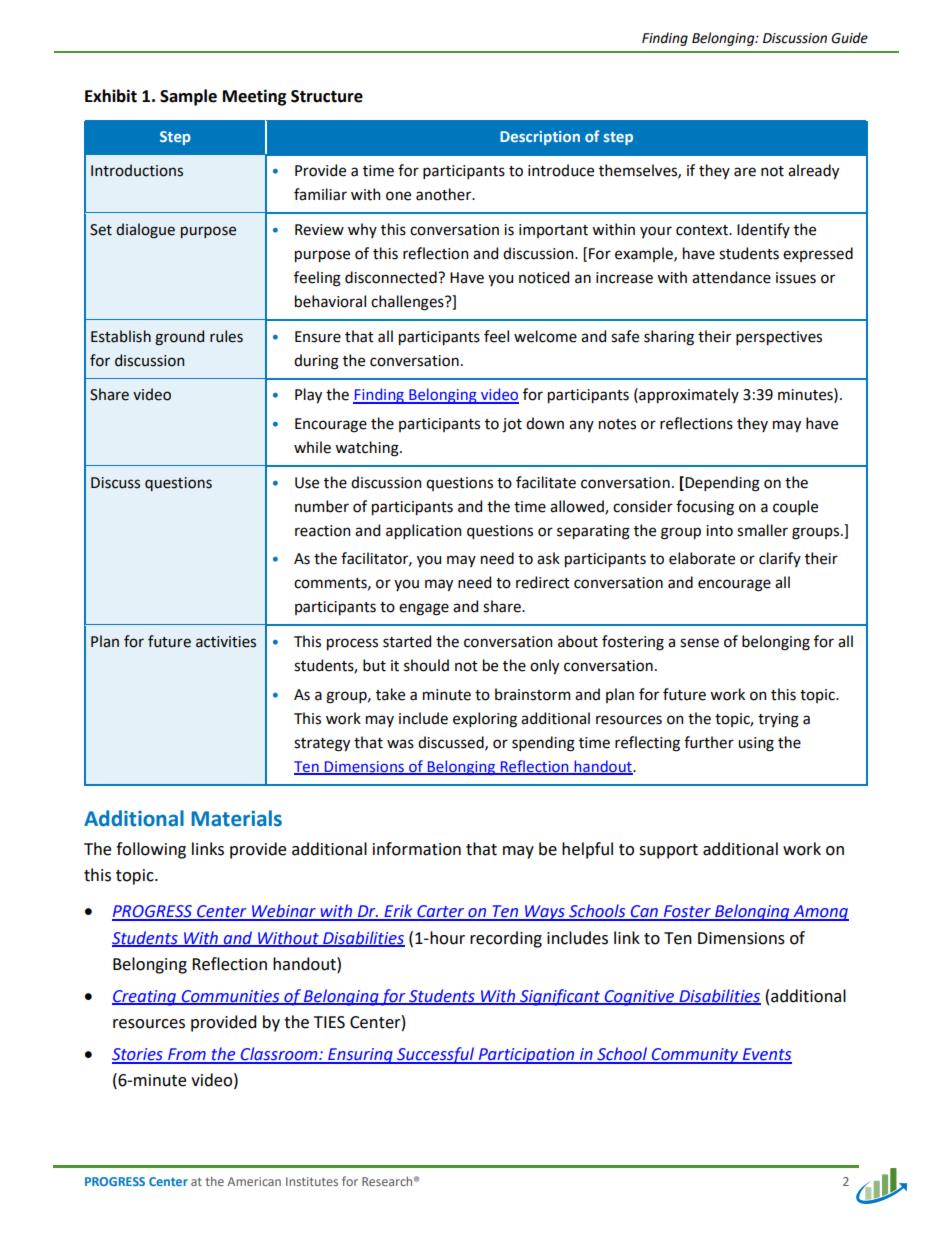 This screenshot has height=1233, width=952. I want to click on Among, so click(820, 913).
